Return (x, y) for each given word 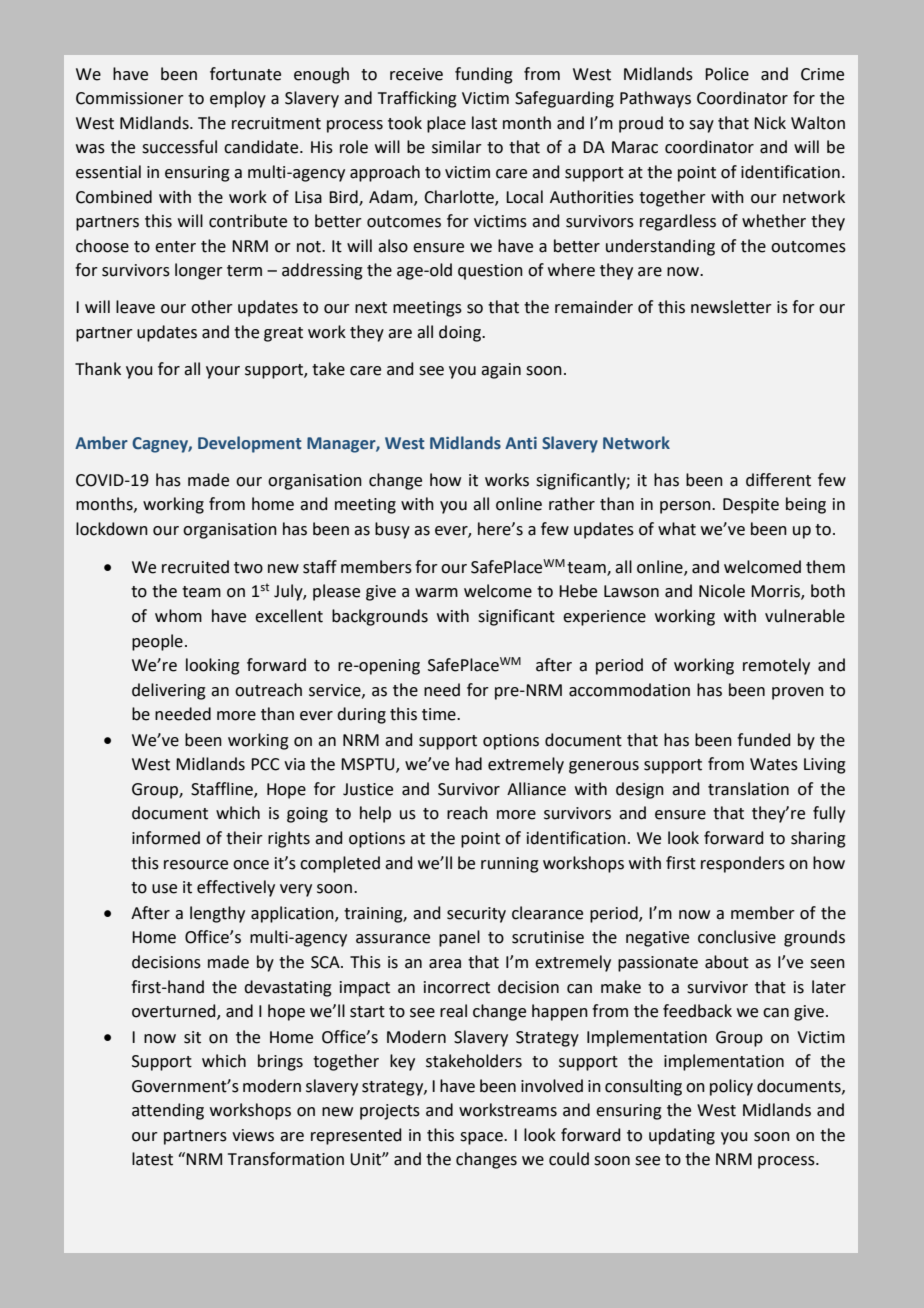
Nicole (722, 591)
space (482, 1138)
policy (731, 1087)
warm (436, 593)
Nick (770, 123)
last (484, 123)
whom (178, 616)
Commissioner (130, 98)
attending (168, 1111)
